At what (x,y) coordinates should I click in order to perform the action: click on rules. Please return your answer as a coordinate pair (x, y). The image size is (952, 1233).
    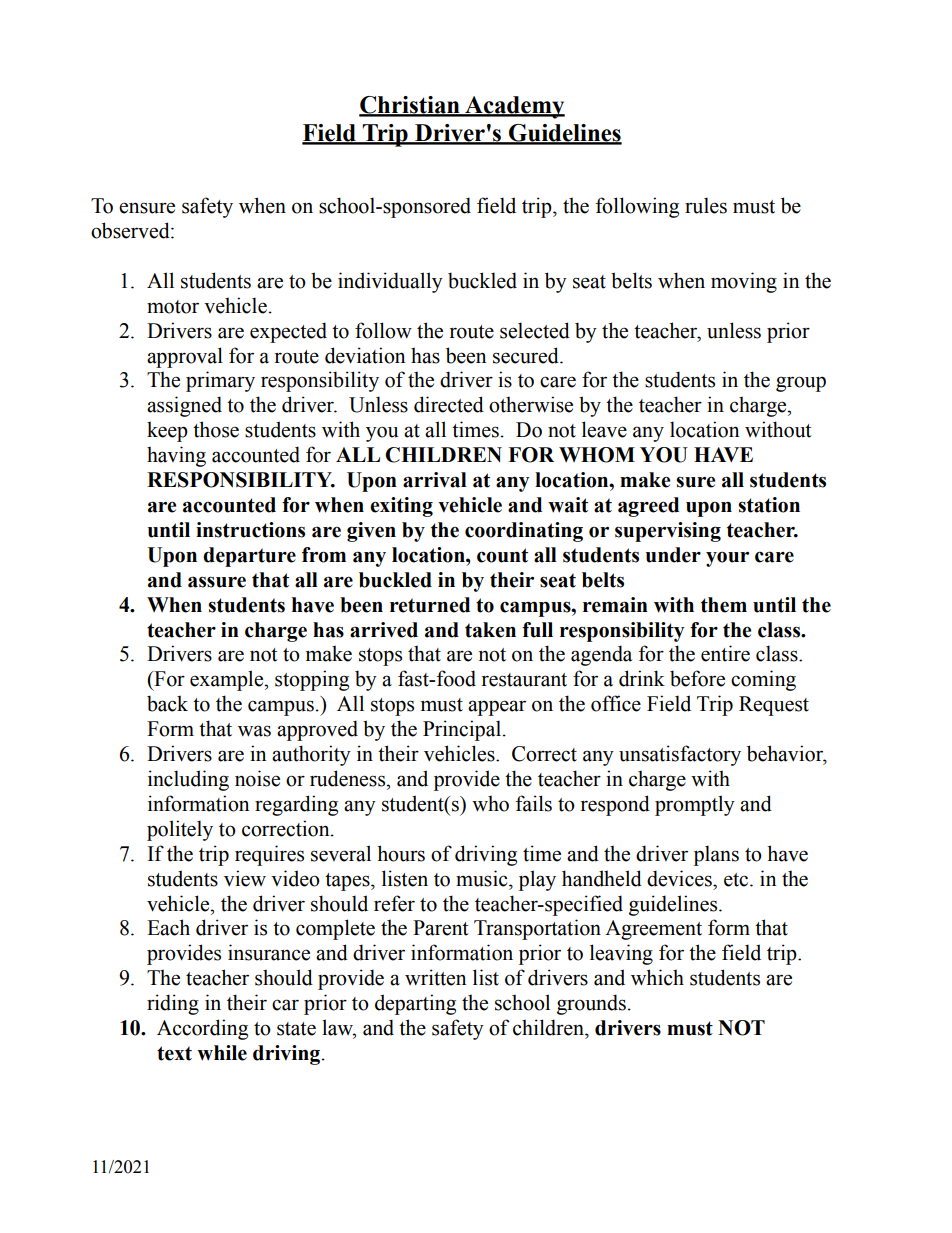
    Looking at the image, I should click on (706, 205).
